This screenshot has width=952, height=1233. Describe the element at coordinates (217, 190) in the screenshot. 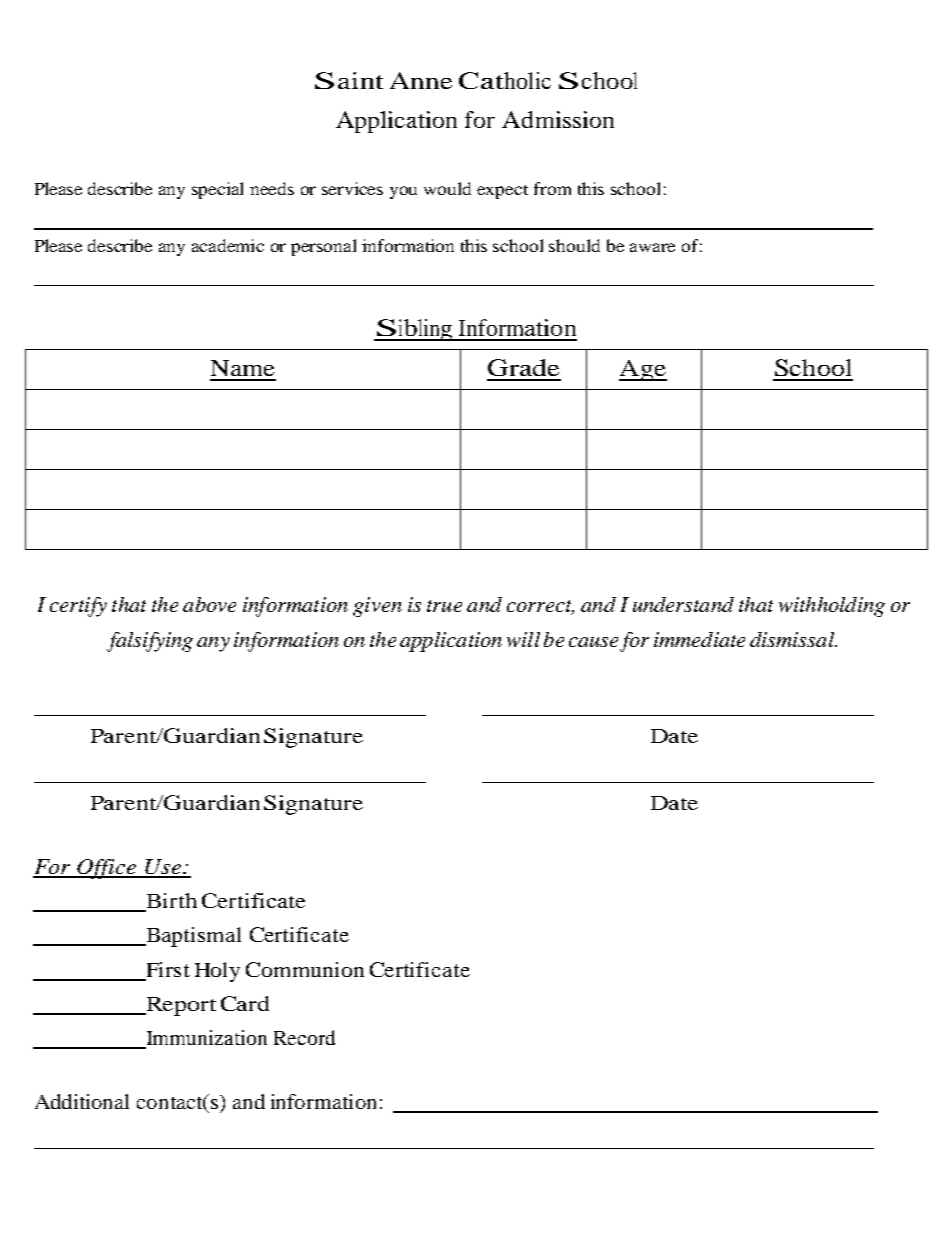

I see `special` at that location.
